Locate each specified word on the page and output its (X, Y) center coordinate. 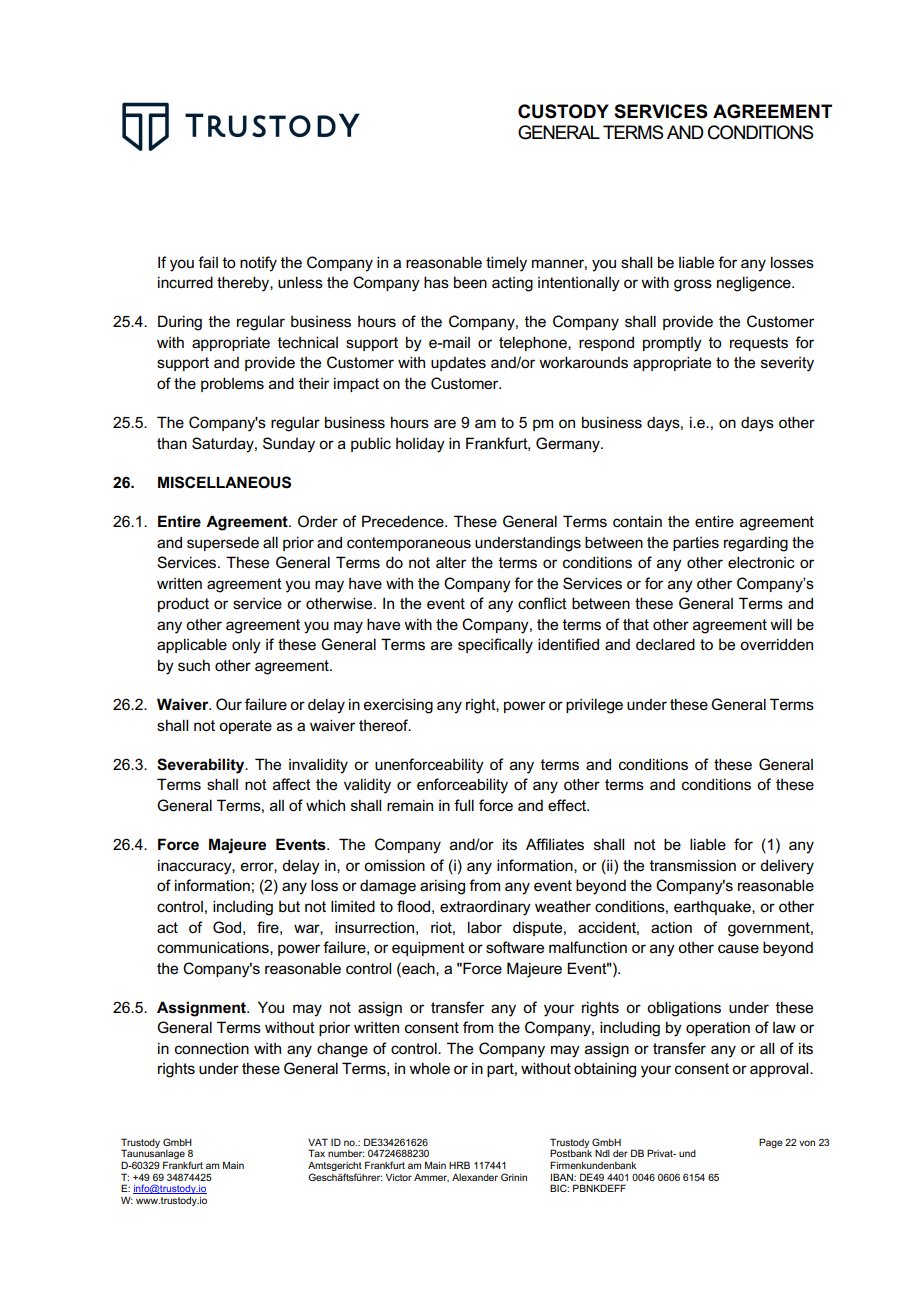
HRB (459, 1165)
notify (258, 264)
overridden (776, 644)
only (246, 646)
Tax (316, 1153)
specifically (495, 646)
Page (770, 1143)
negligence (755, 284)
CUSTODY (563, 111)
